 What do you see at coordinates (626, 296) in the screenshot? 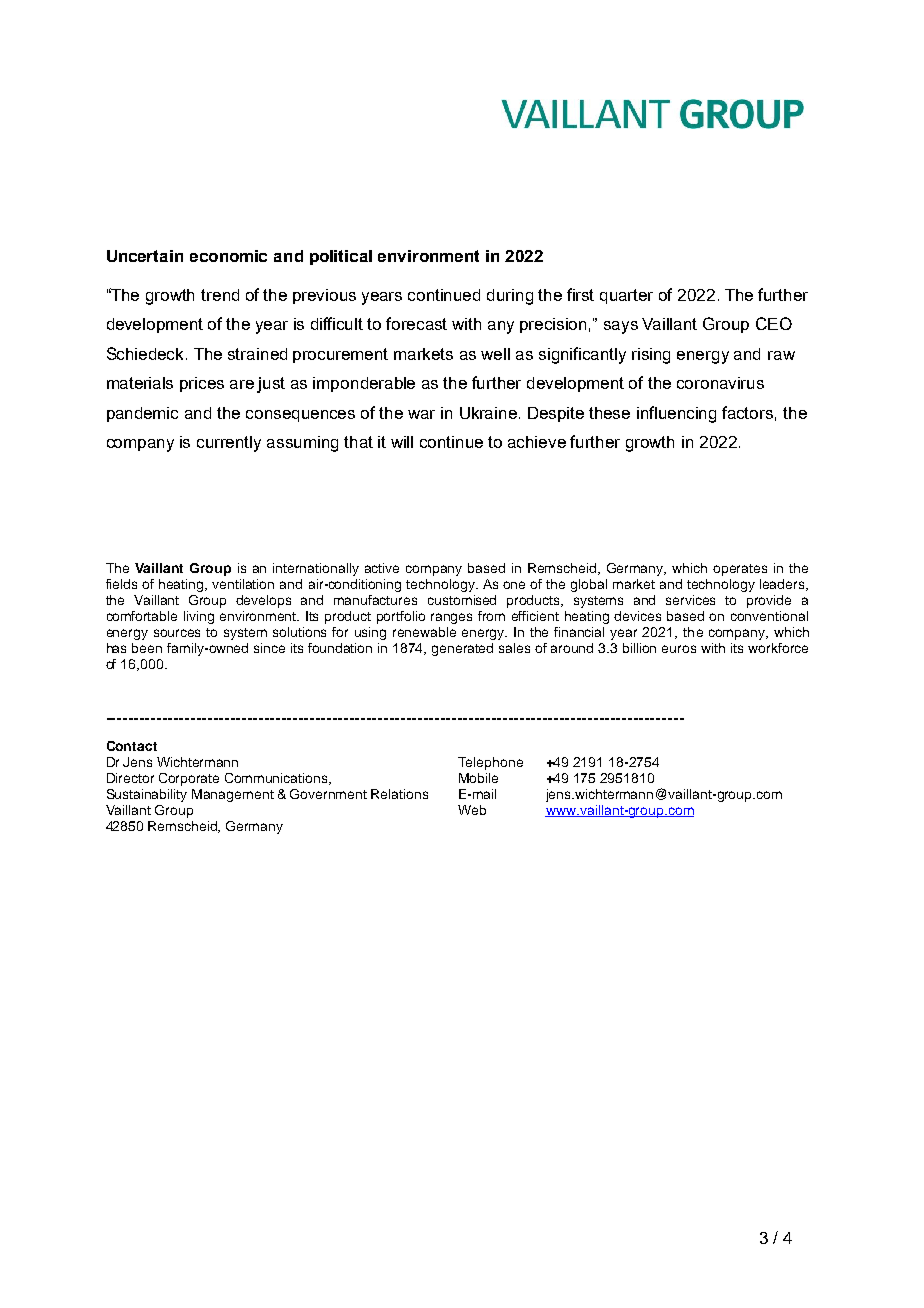
I see `quarter` at bounding box center [626, 296].
